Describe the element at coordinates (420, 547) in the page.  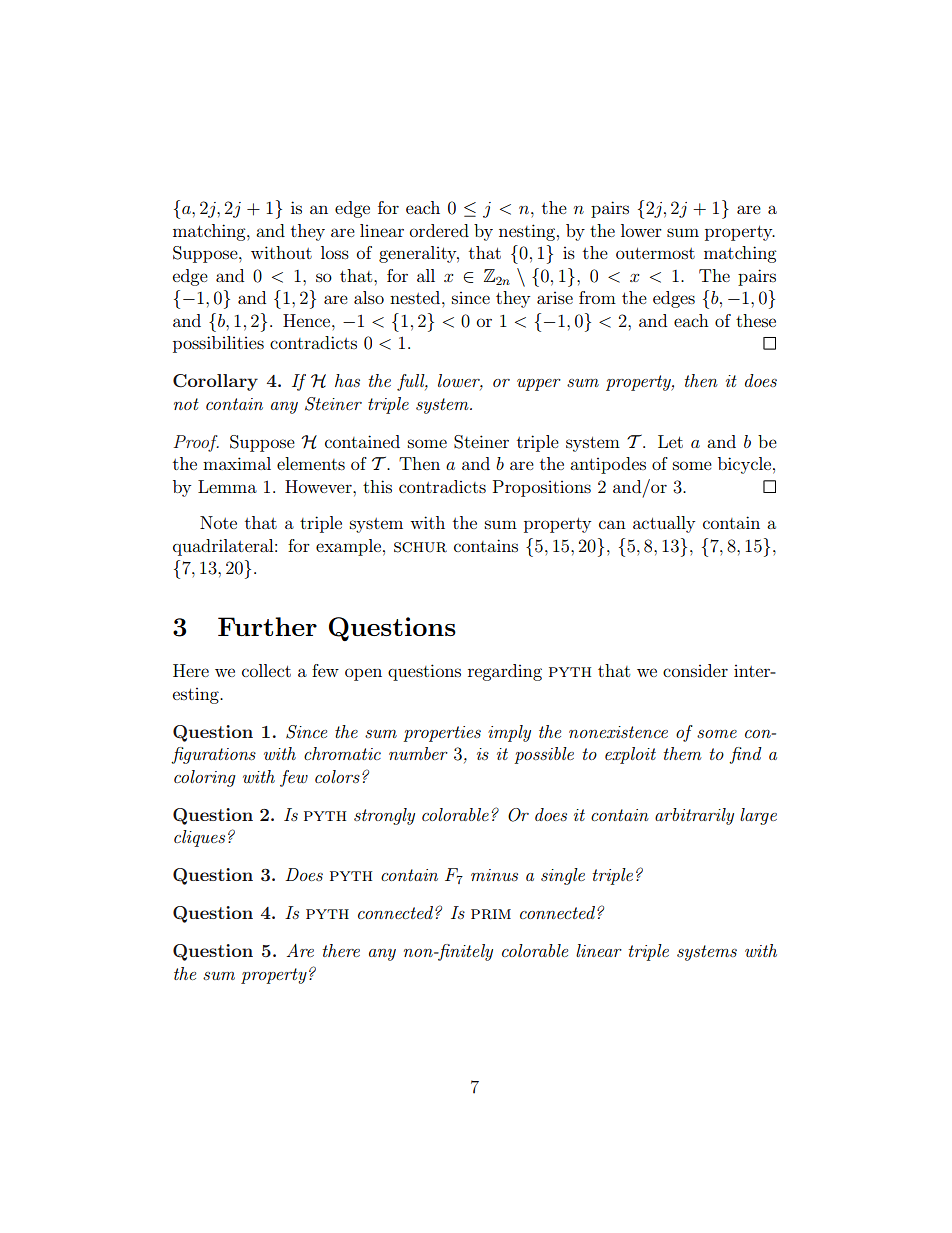
I see `schur` at that location.
